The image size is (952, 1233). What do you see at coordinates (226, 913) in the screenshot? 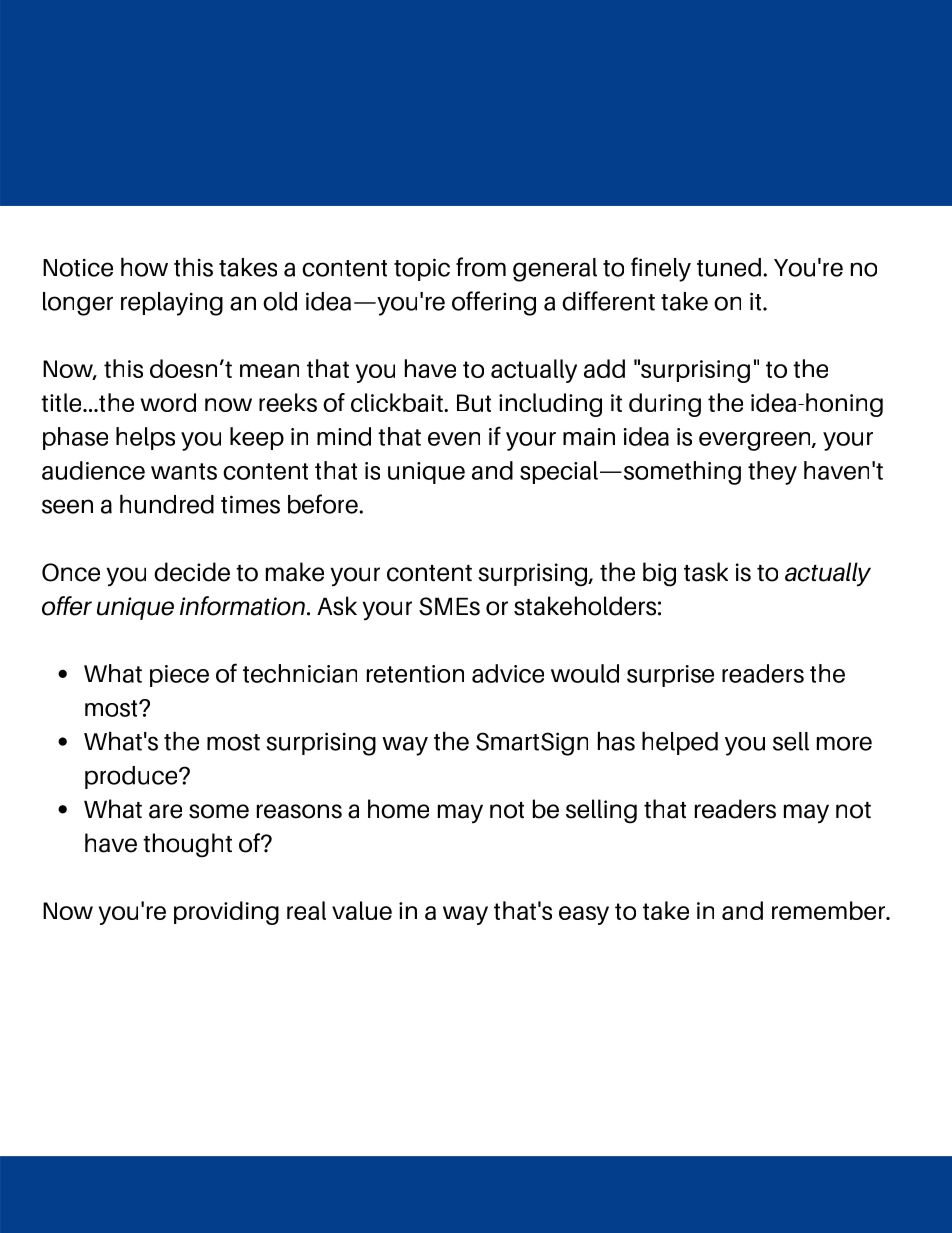
I see `providing` at bounding box center [226, 913].
